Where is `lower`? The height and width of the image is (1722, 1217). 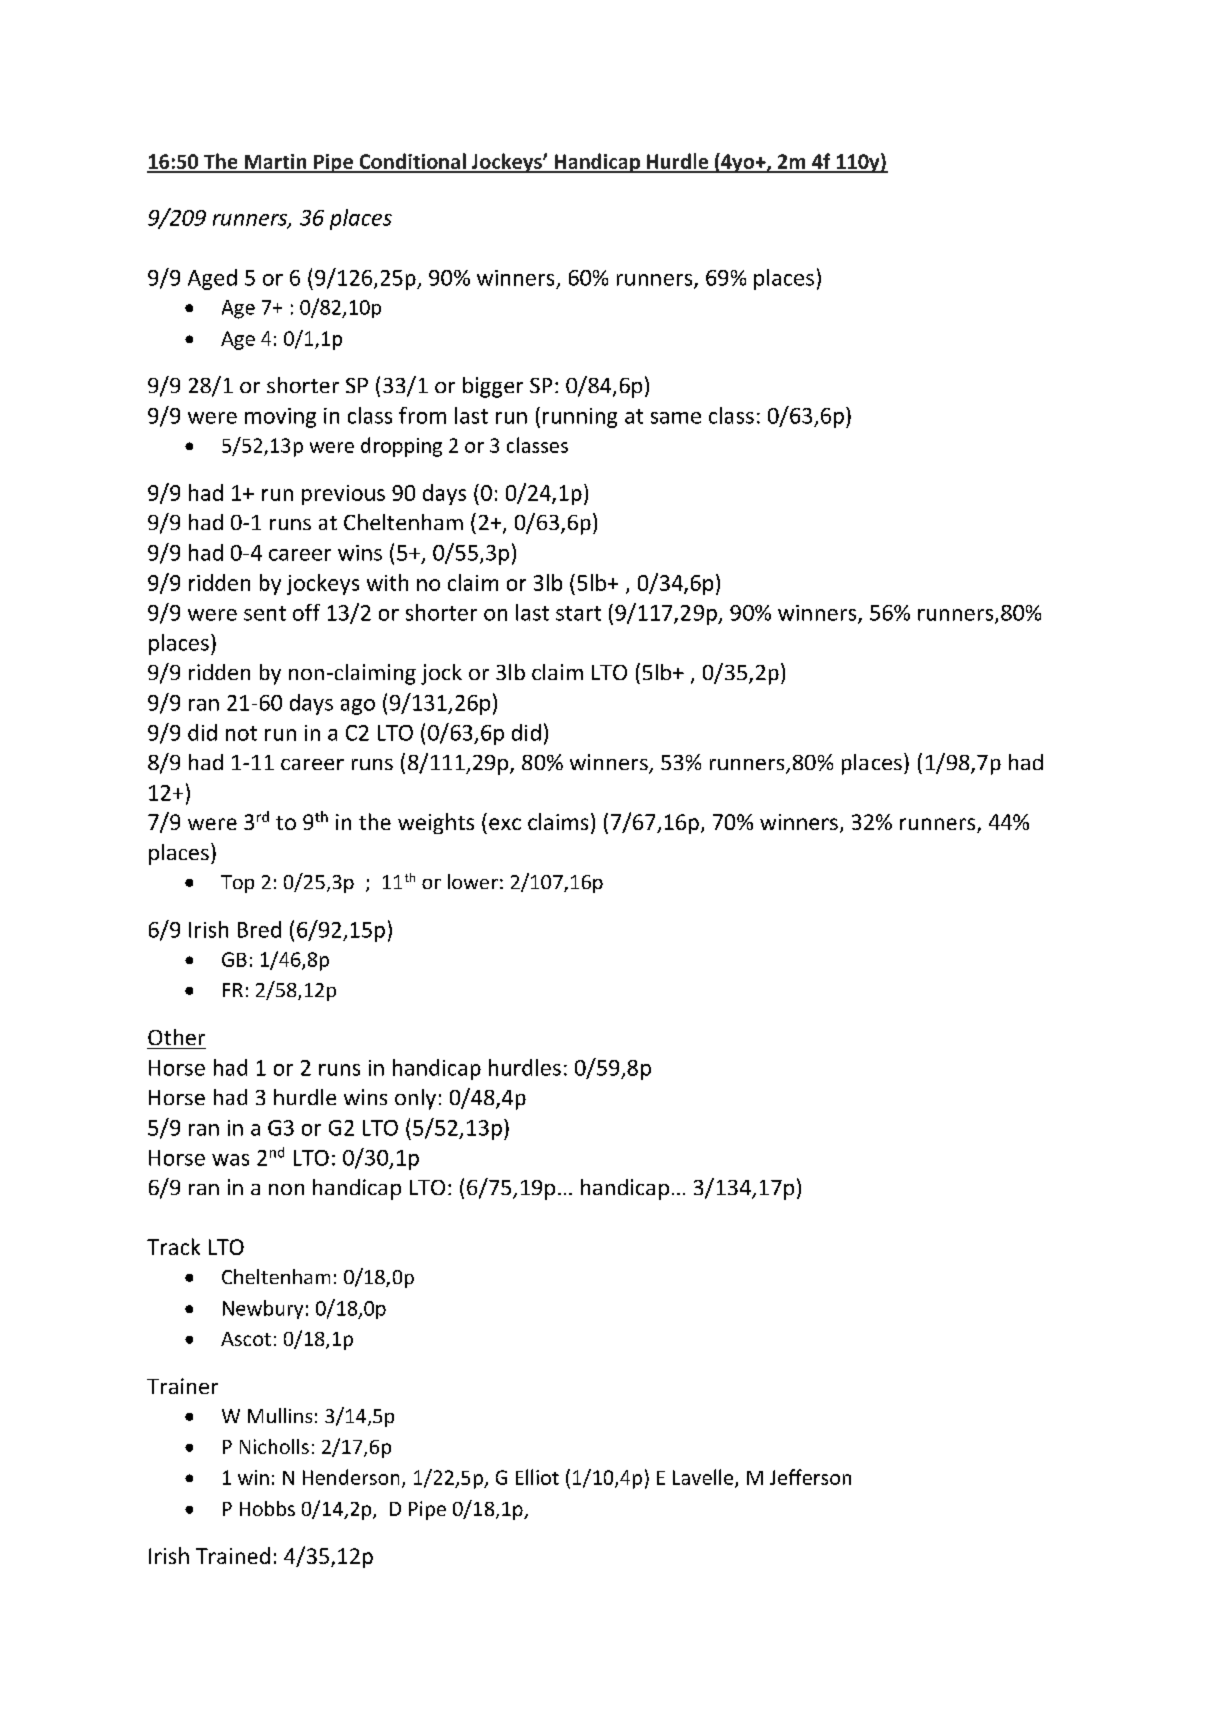 lower is located at coordinates (473, 881).
